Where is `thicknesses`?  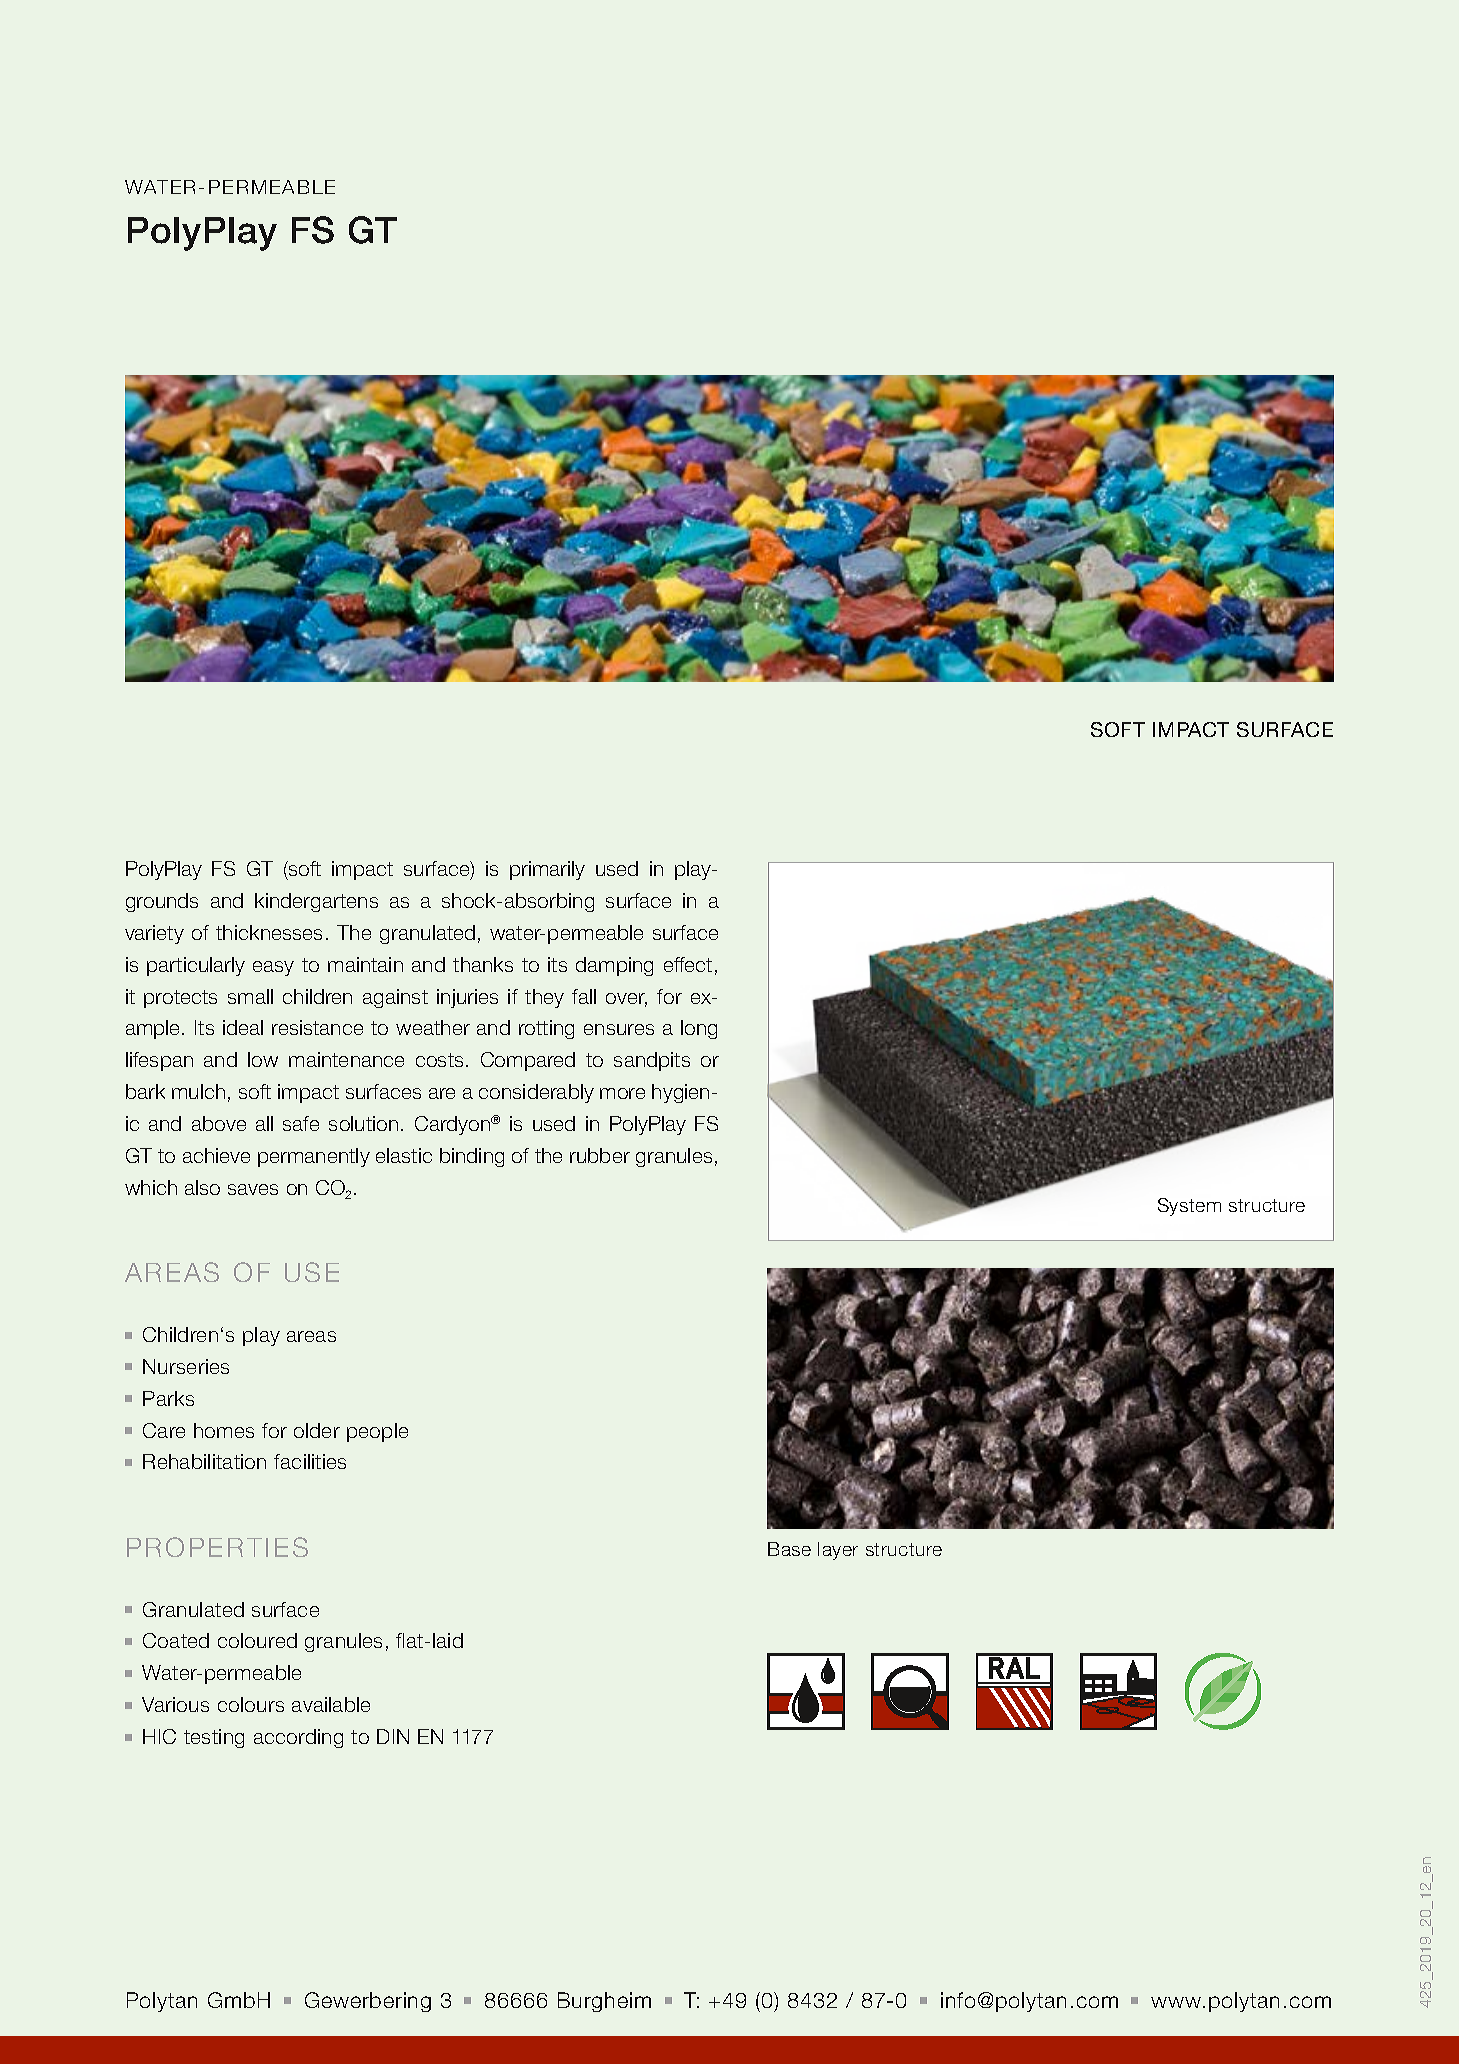
thicknesses is located at coordinates (269, 932).
